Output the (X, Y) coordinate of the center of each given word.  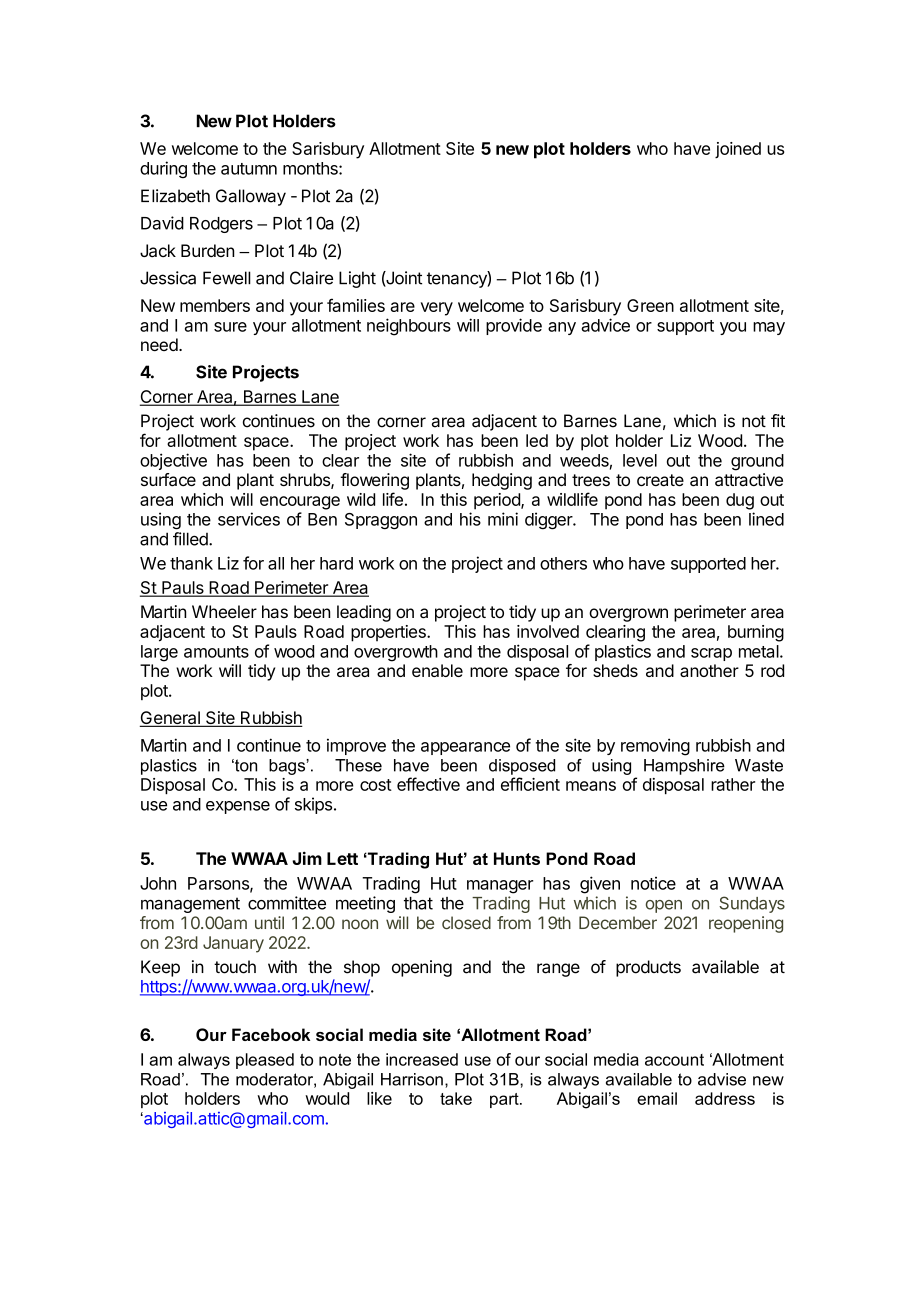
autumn (249, 169)
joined (738, 150)
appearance (465, 748)
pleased (265, 1061)
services (249, 519)
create (660, 480)
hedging (502, 481)
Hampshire (684, 767)
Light (357, 279)
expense (238, 807)
